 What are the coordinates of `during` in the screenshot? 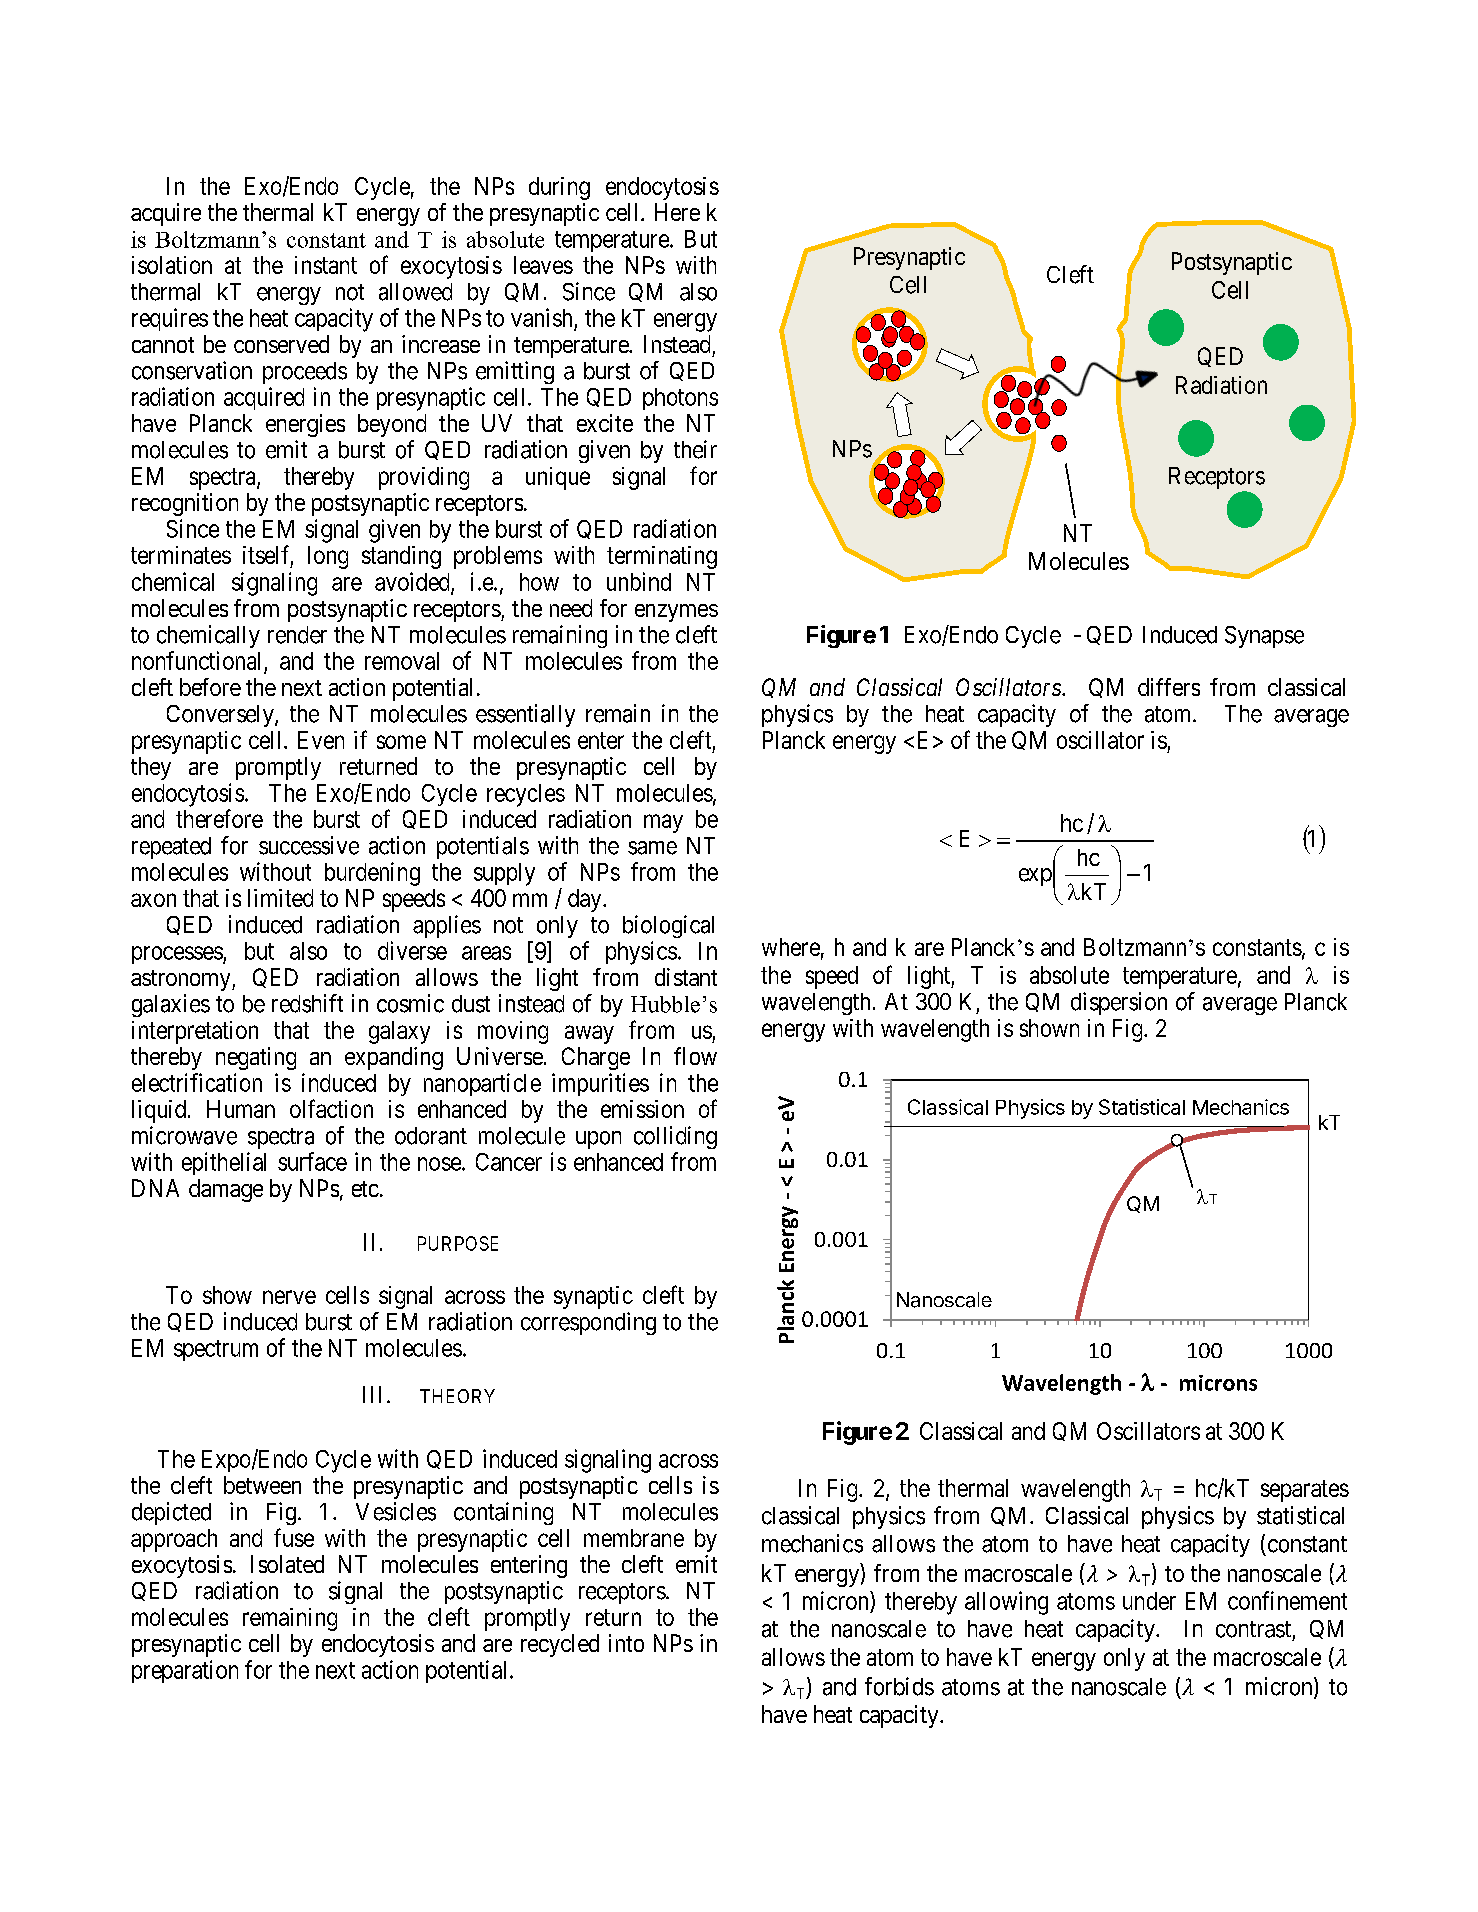 It's located at (559, 188).
